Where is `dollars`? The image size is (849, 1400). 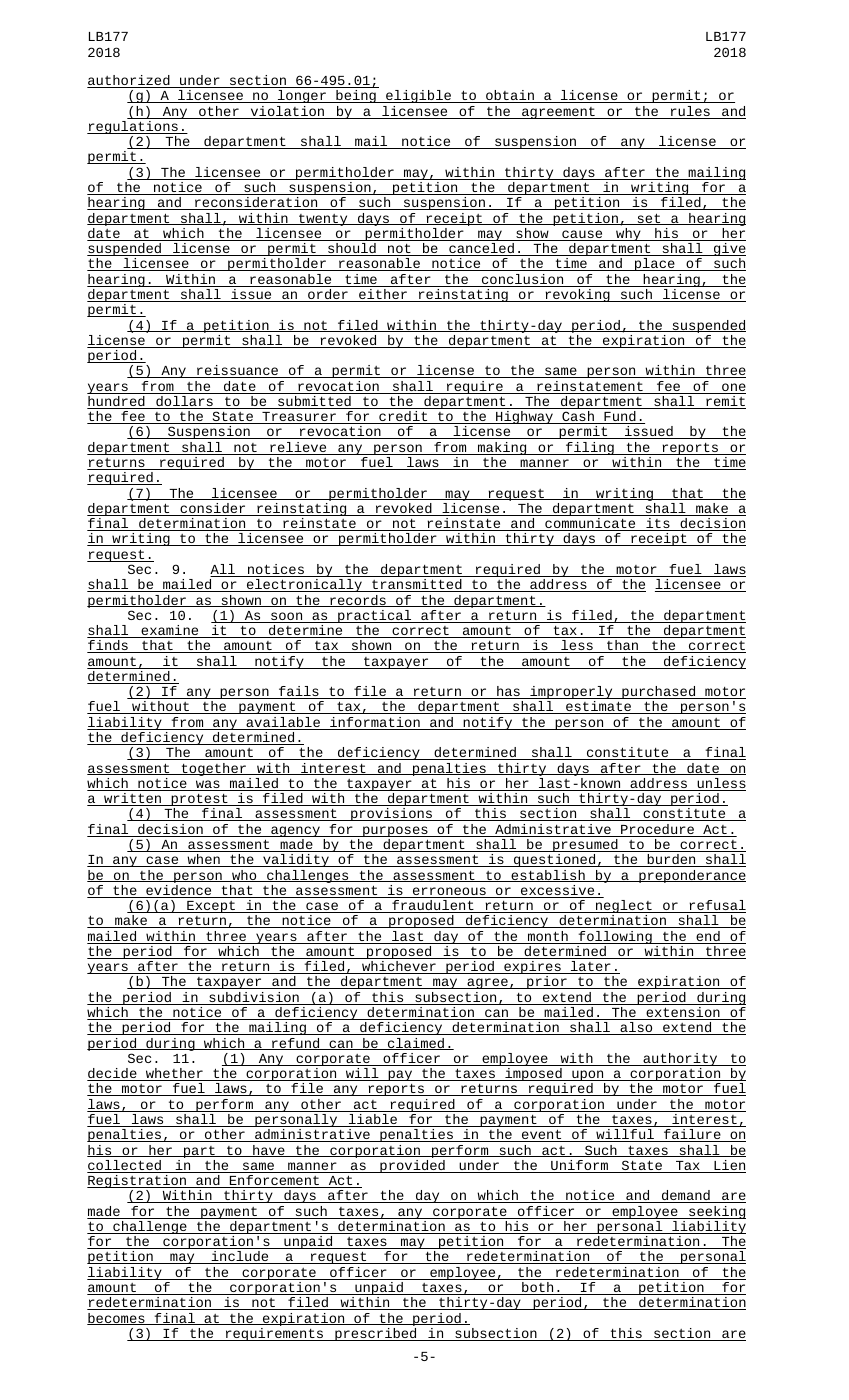
dollars is located at coordinates (184, 402).
